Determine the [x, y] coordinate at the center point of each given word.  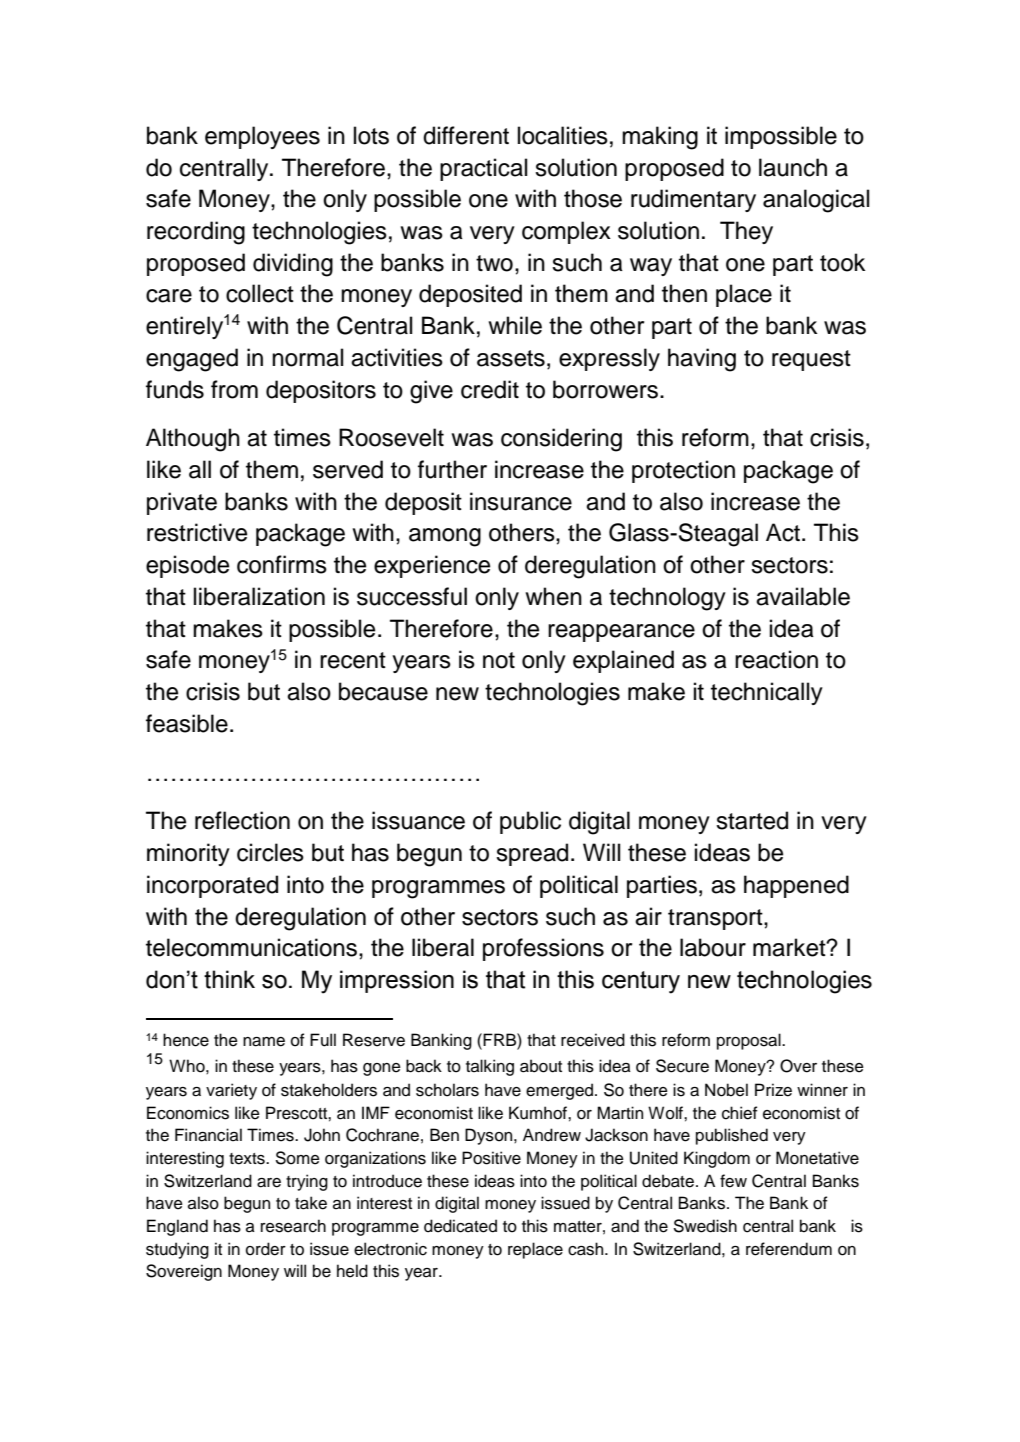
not [499, 660]
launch [793, 167]
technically [767, 693]
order [266, 1249]
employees [262, 137]
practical [483, 169]
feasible [187, 723]
